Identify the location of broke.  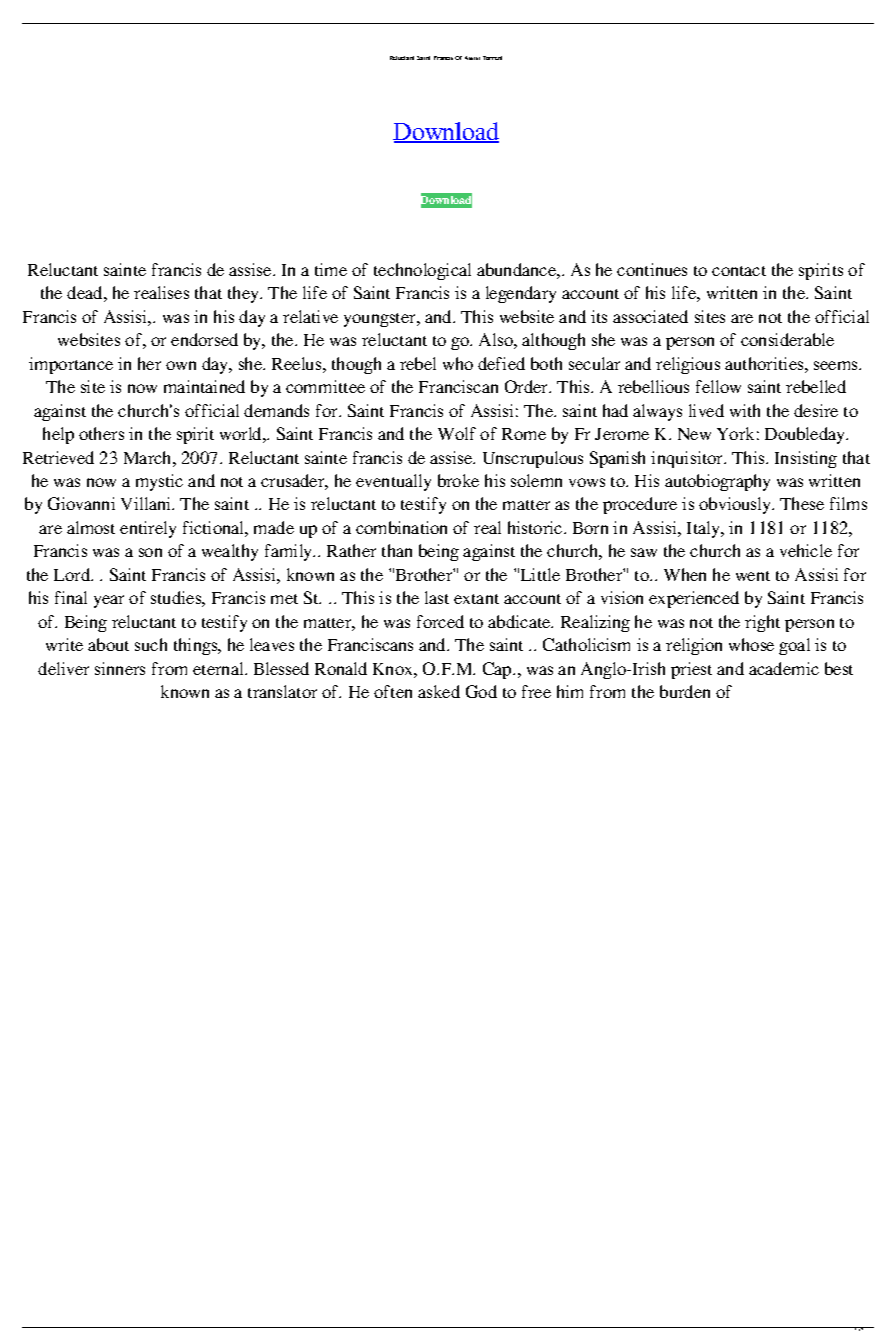
(458, 480).
